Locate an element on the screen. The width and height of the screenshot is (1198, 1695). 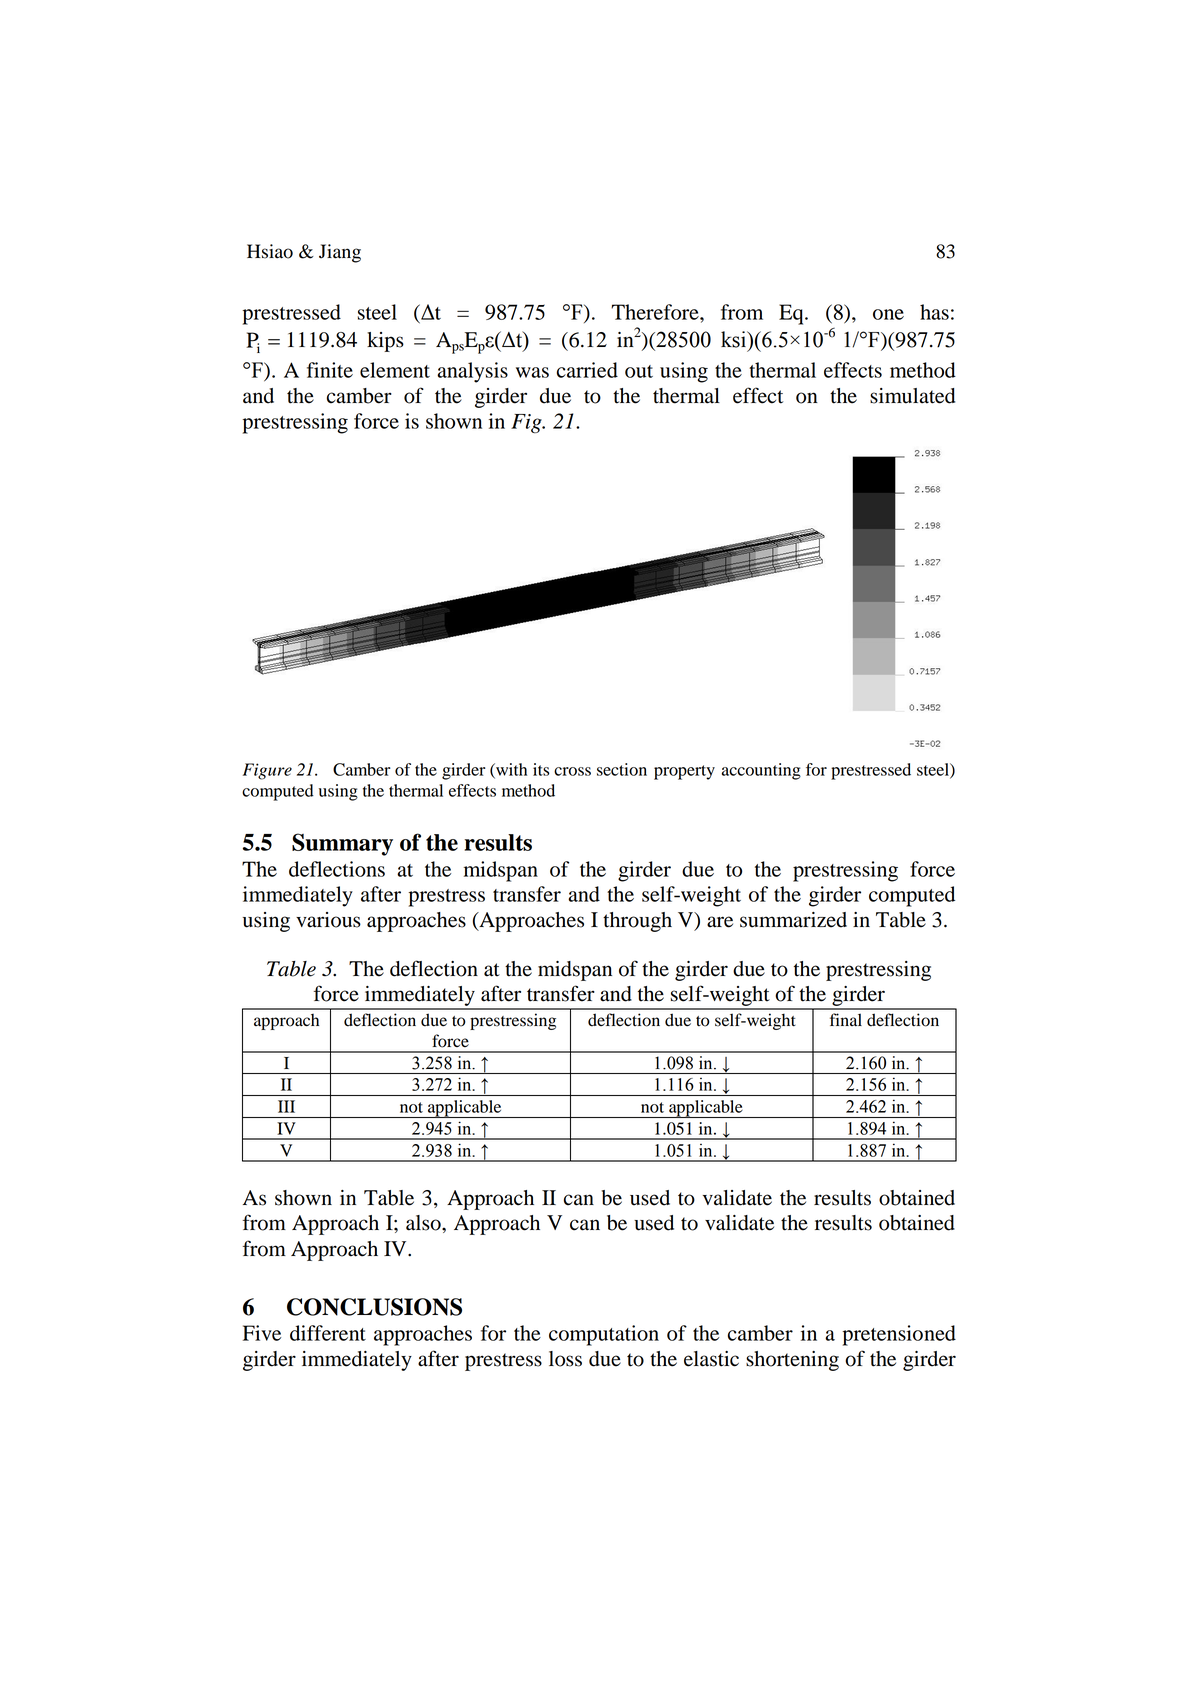
different is located at coordinates (328, 1333).
